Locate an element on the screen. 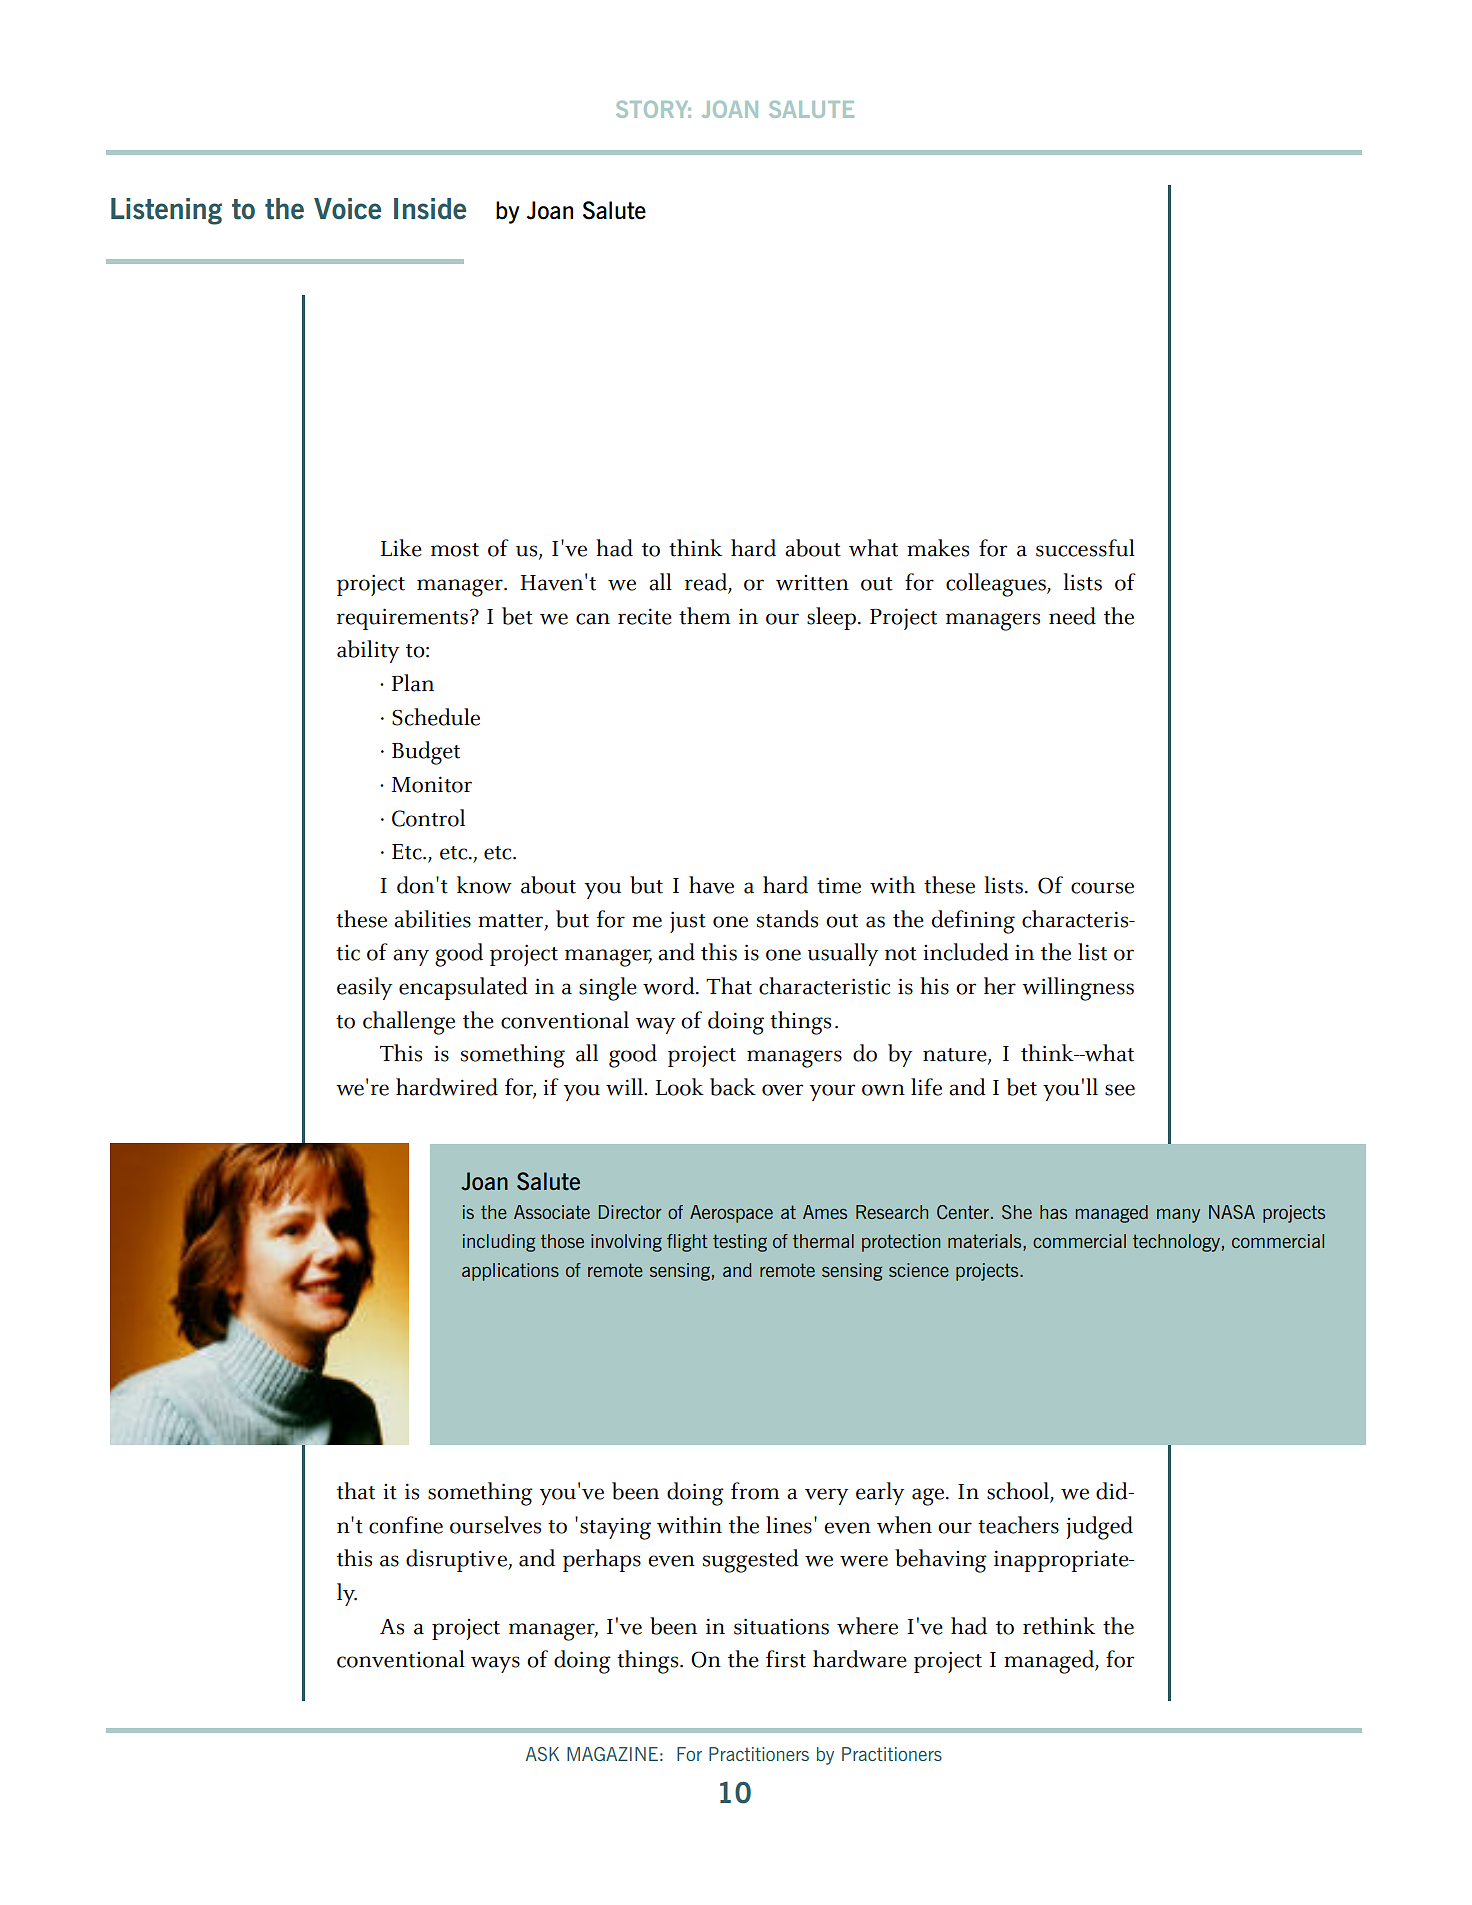 The image size is (1472, 1905). Ames is located at coordinates (825, 1212).
